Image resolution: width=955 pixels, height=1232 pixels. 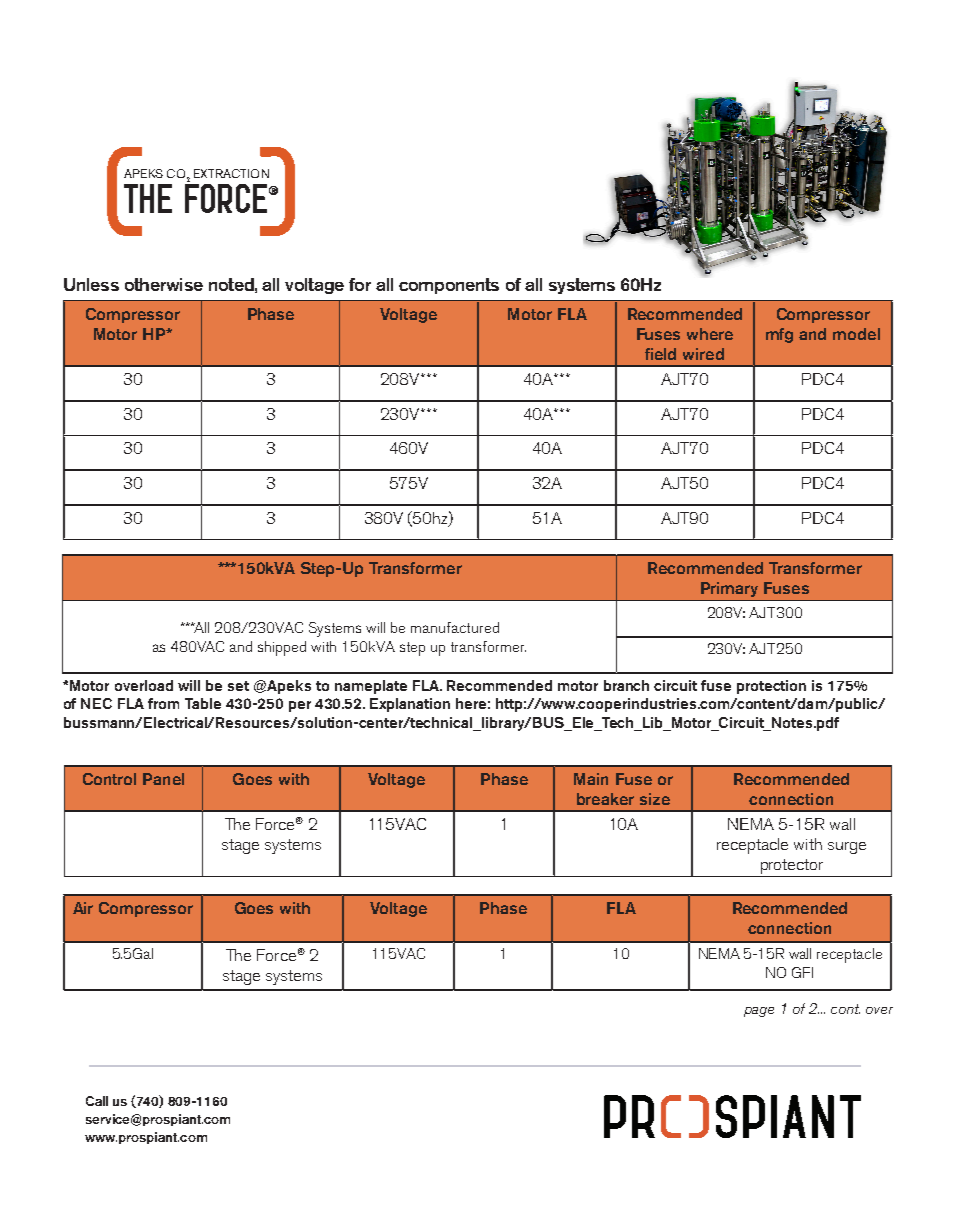 What do you see at coordinates (455, 627) in the image?
I see `manufactured` at bounding box center [455, 627].
